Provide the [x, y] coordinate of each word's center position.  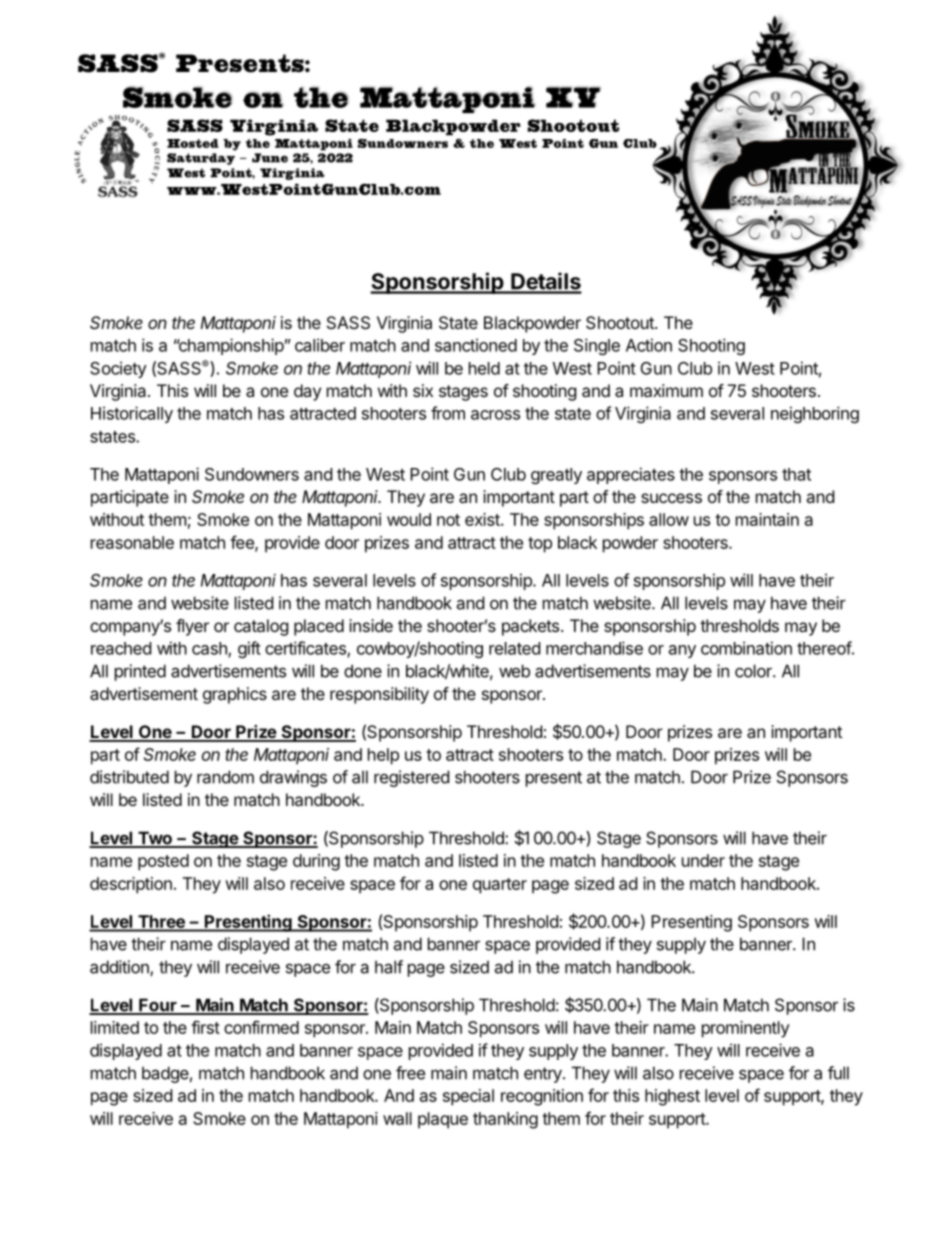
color [754, 671]
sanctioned [476, 345]
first [205, 1027]
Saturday [201, 159]
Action [649, 345]
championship [230, 346]
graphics [235, 695]
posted [163, 862]
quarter [500, 886]
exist [483, 519]
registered [411, 778]
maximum [666, 390]
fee [243, 543]
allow [669, 519]
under [703, 860]
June [270, 158]
